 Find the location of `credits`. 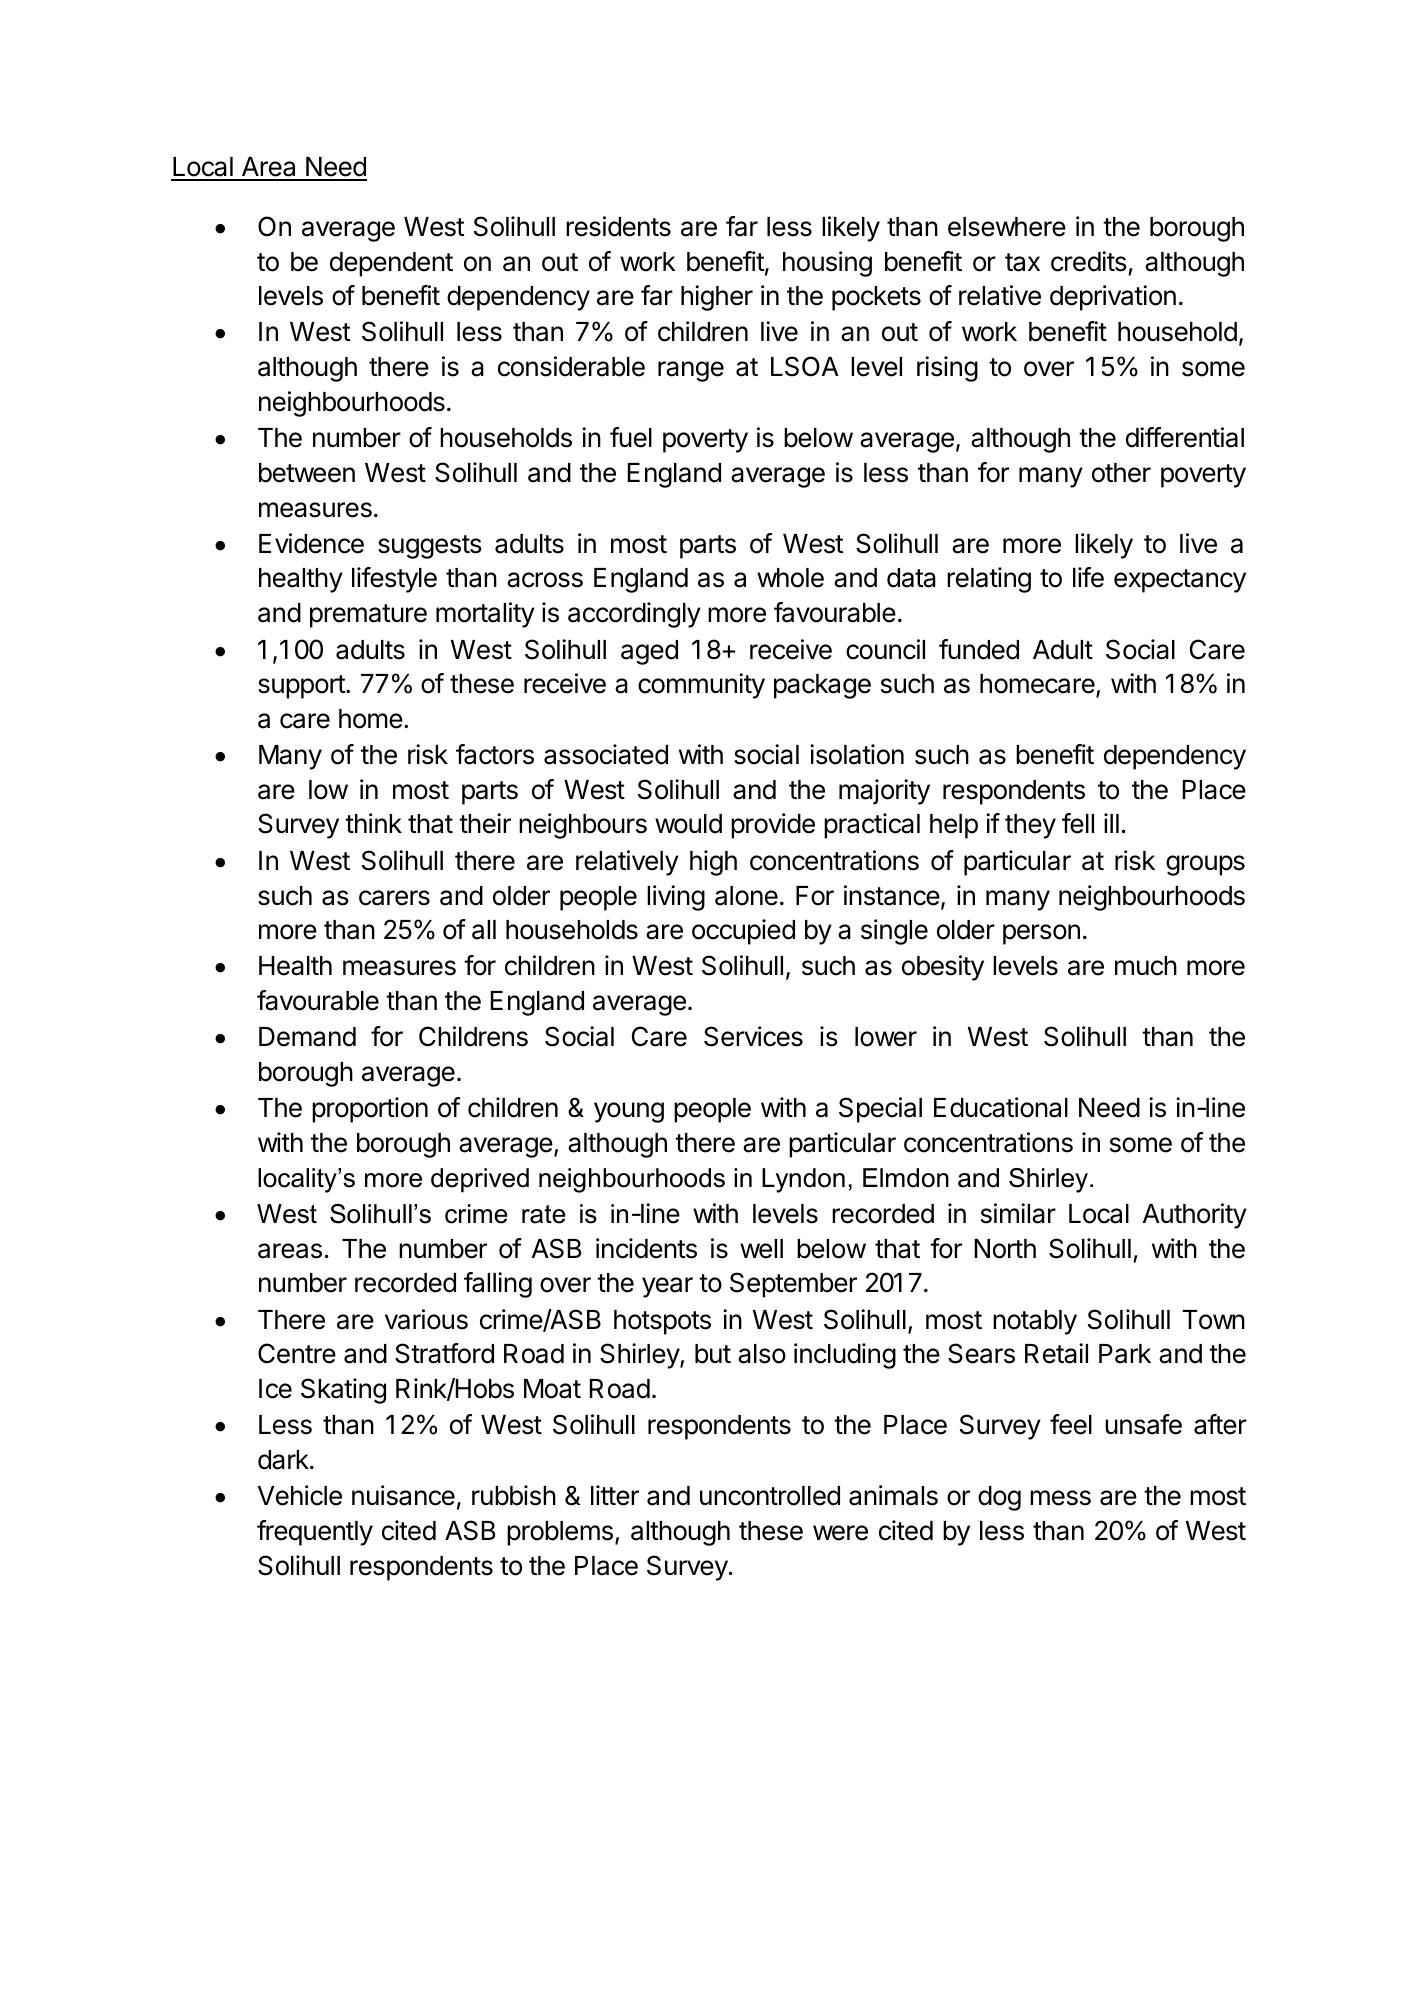

credits is located at coordinates (1089, 261).
